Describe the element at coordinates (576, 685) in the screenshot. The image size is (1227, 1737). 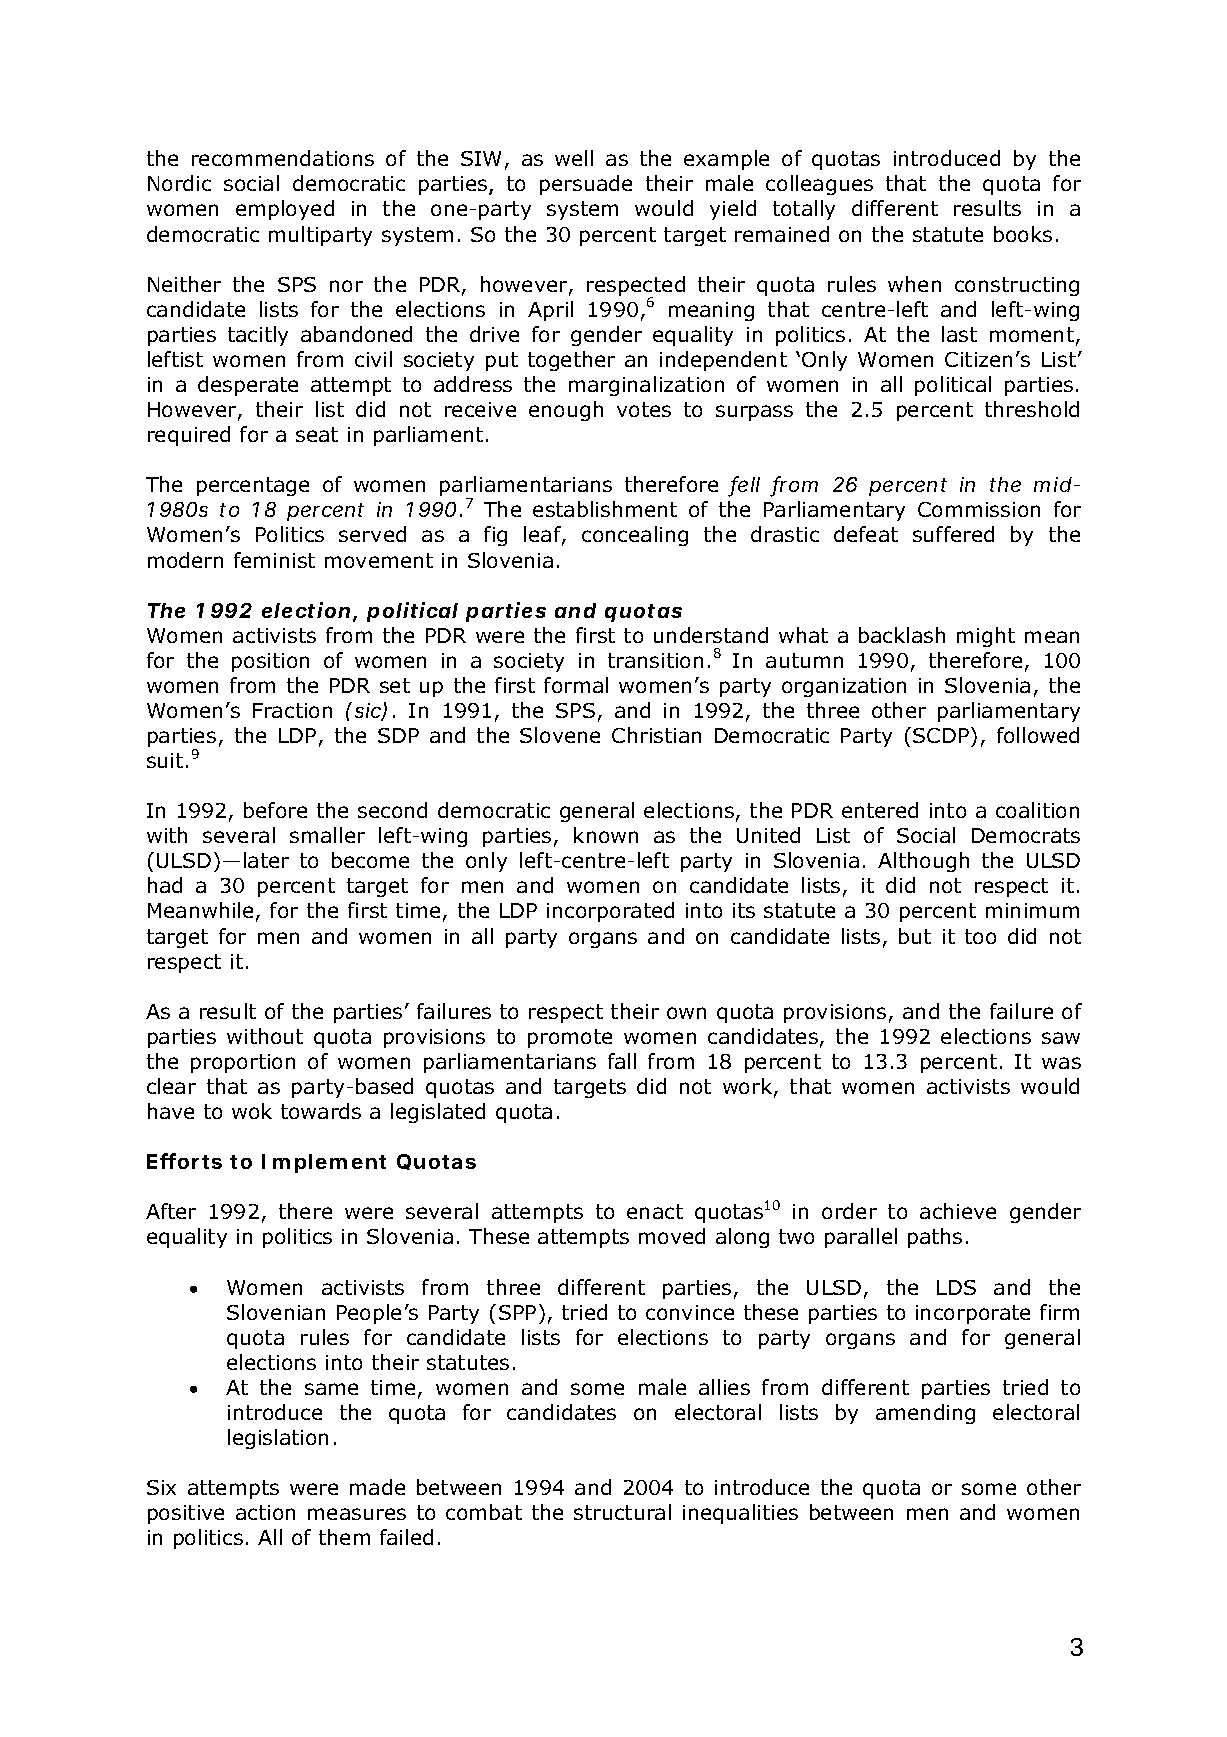
I see `formal` at that location.
